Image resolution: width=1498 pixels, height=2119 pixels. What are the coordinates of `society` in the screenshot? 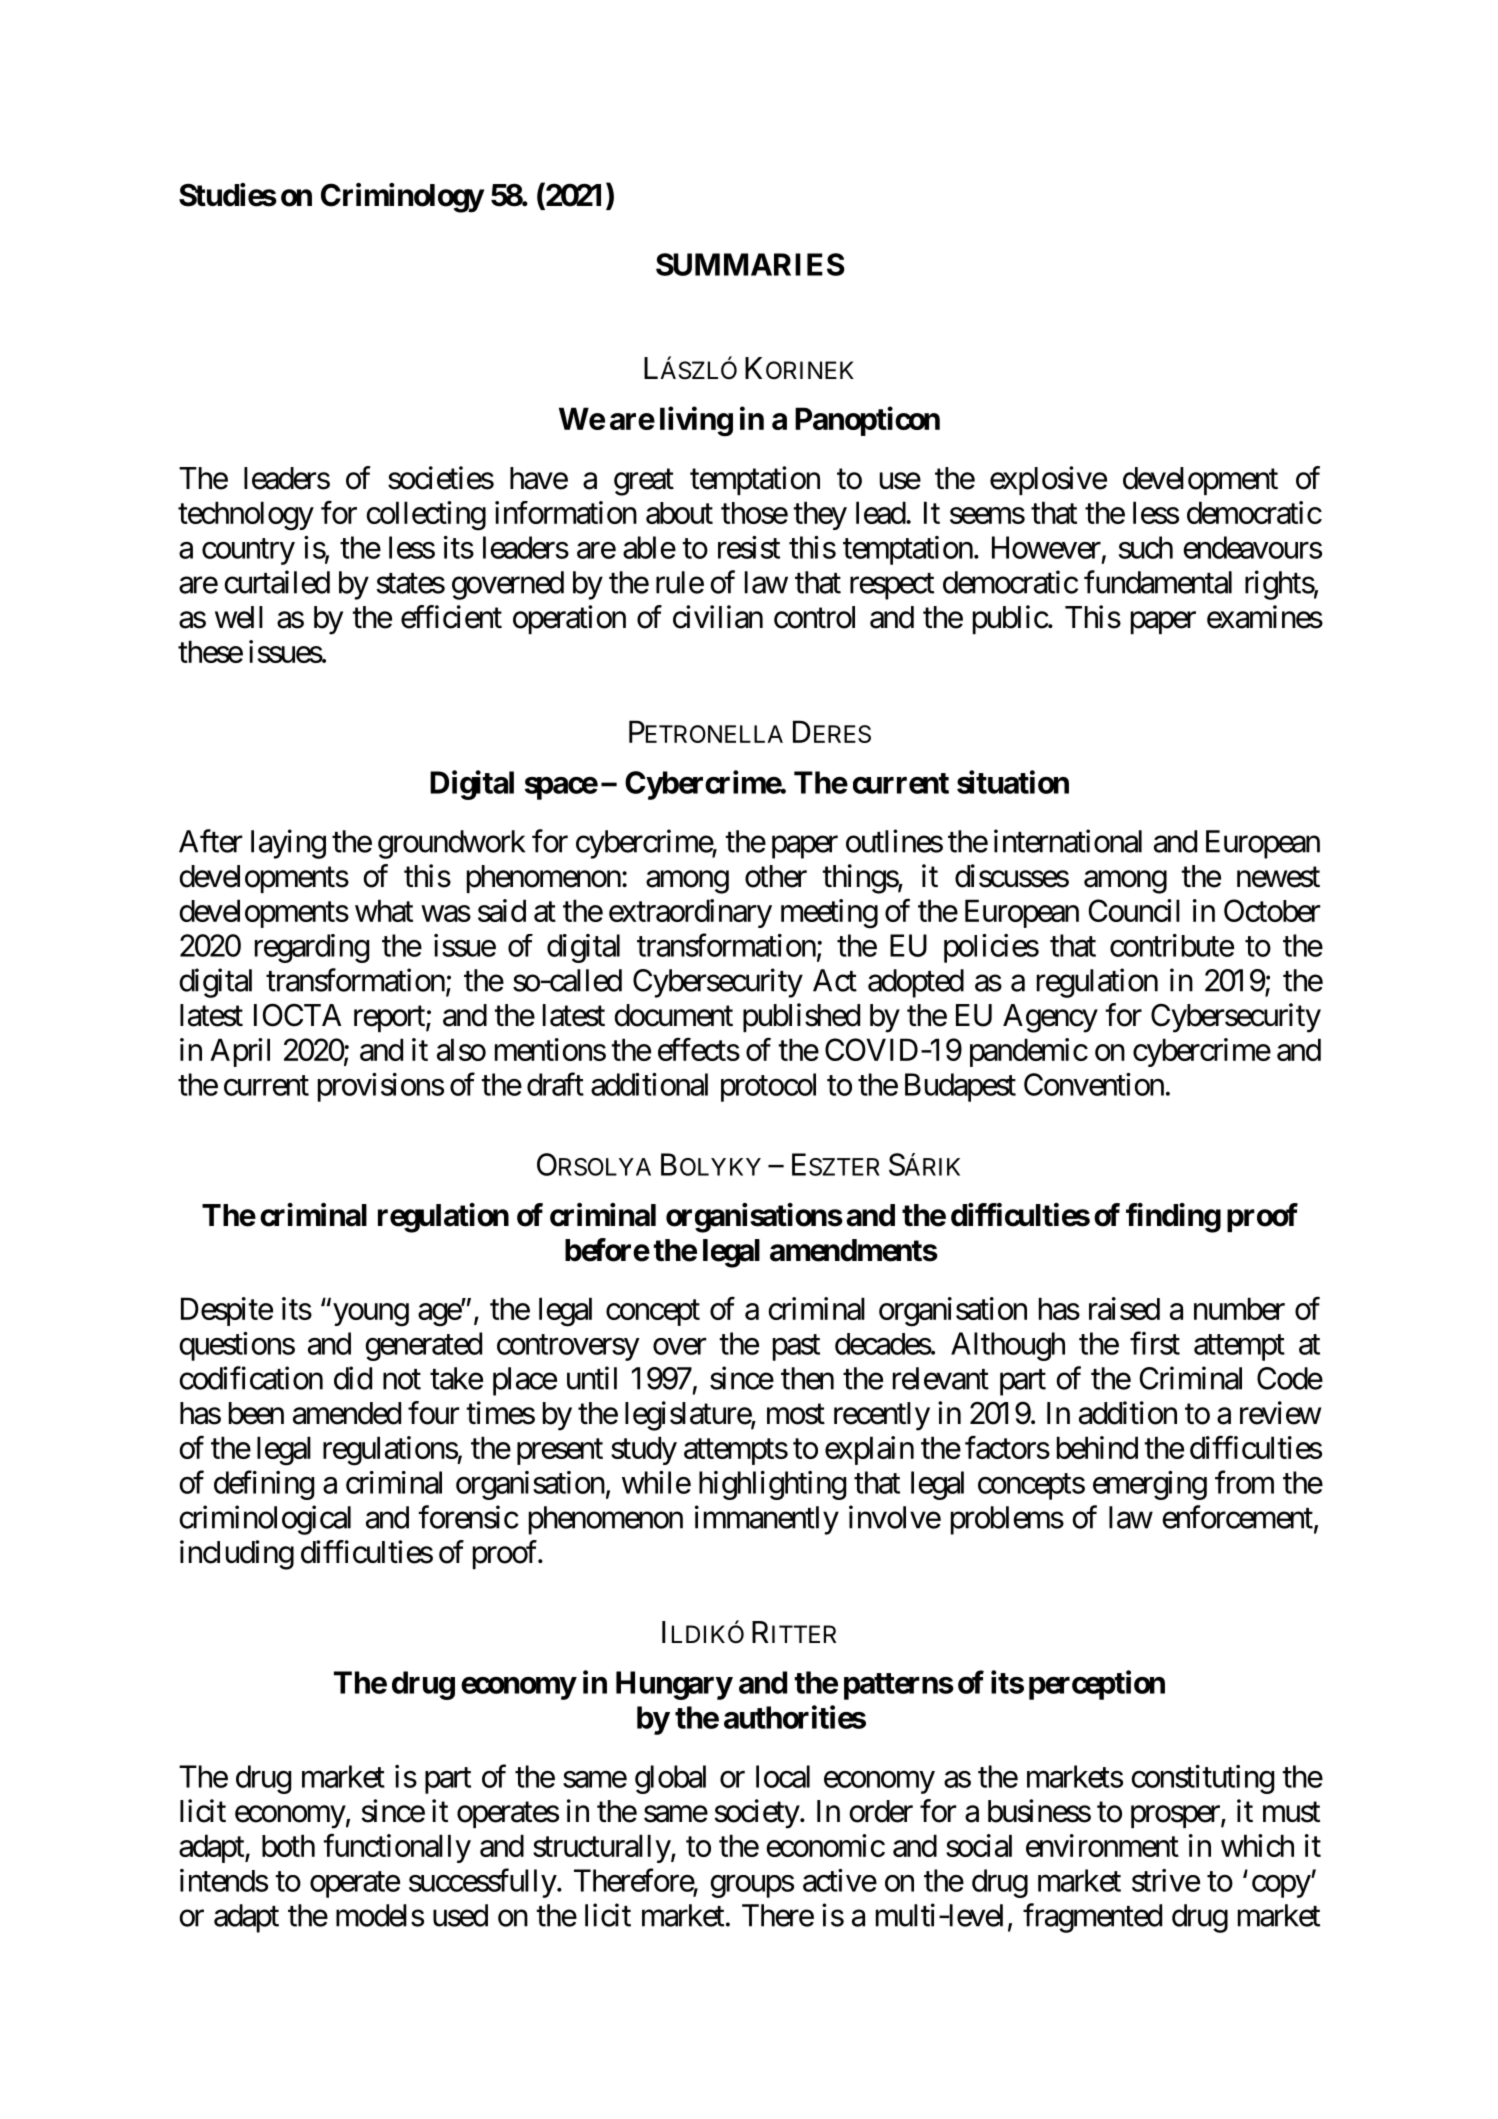 It's located at (757, 1814).
